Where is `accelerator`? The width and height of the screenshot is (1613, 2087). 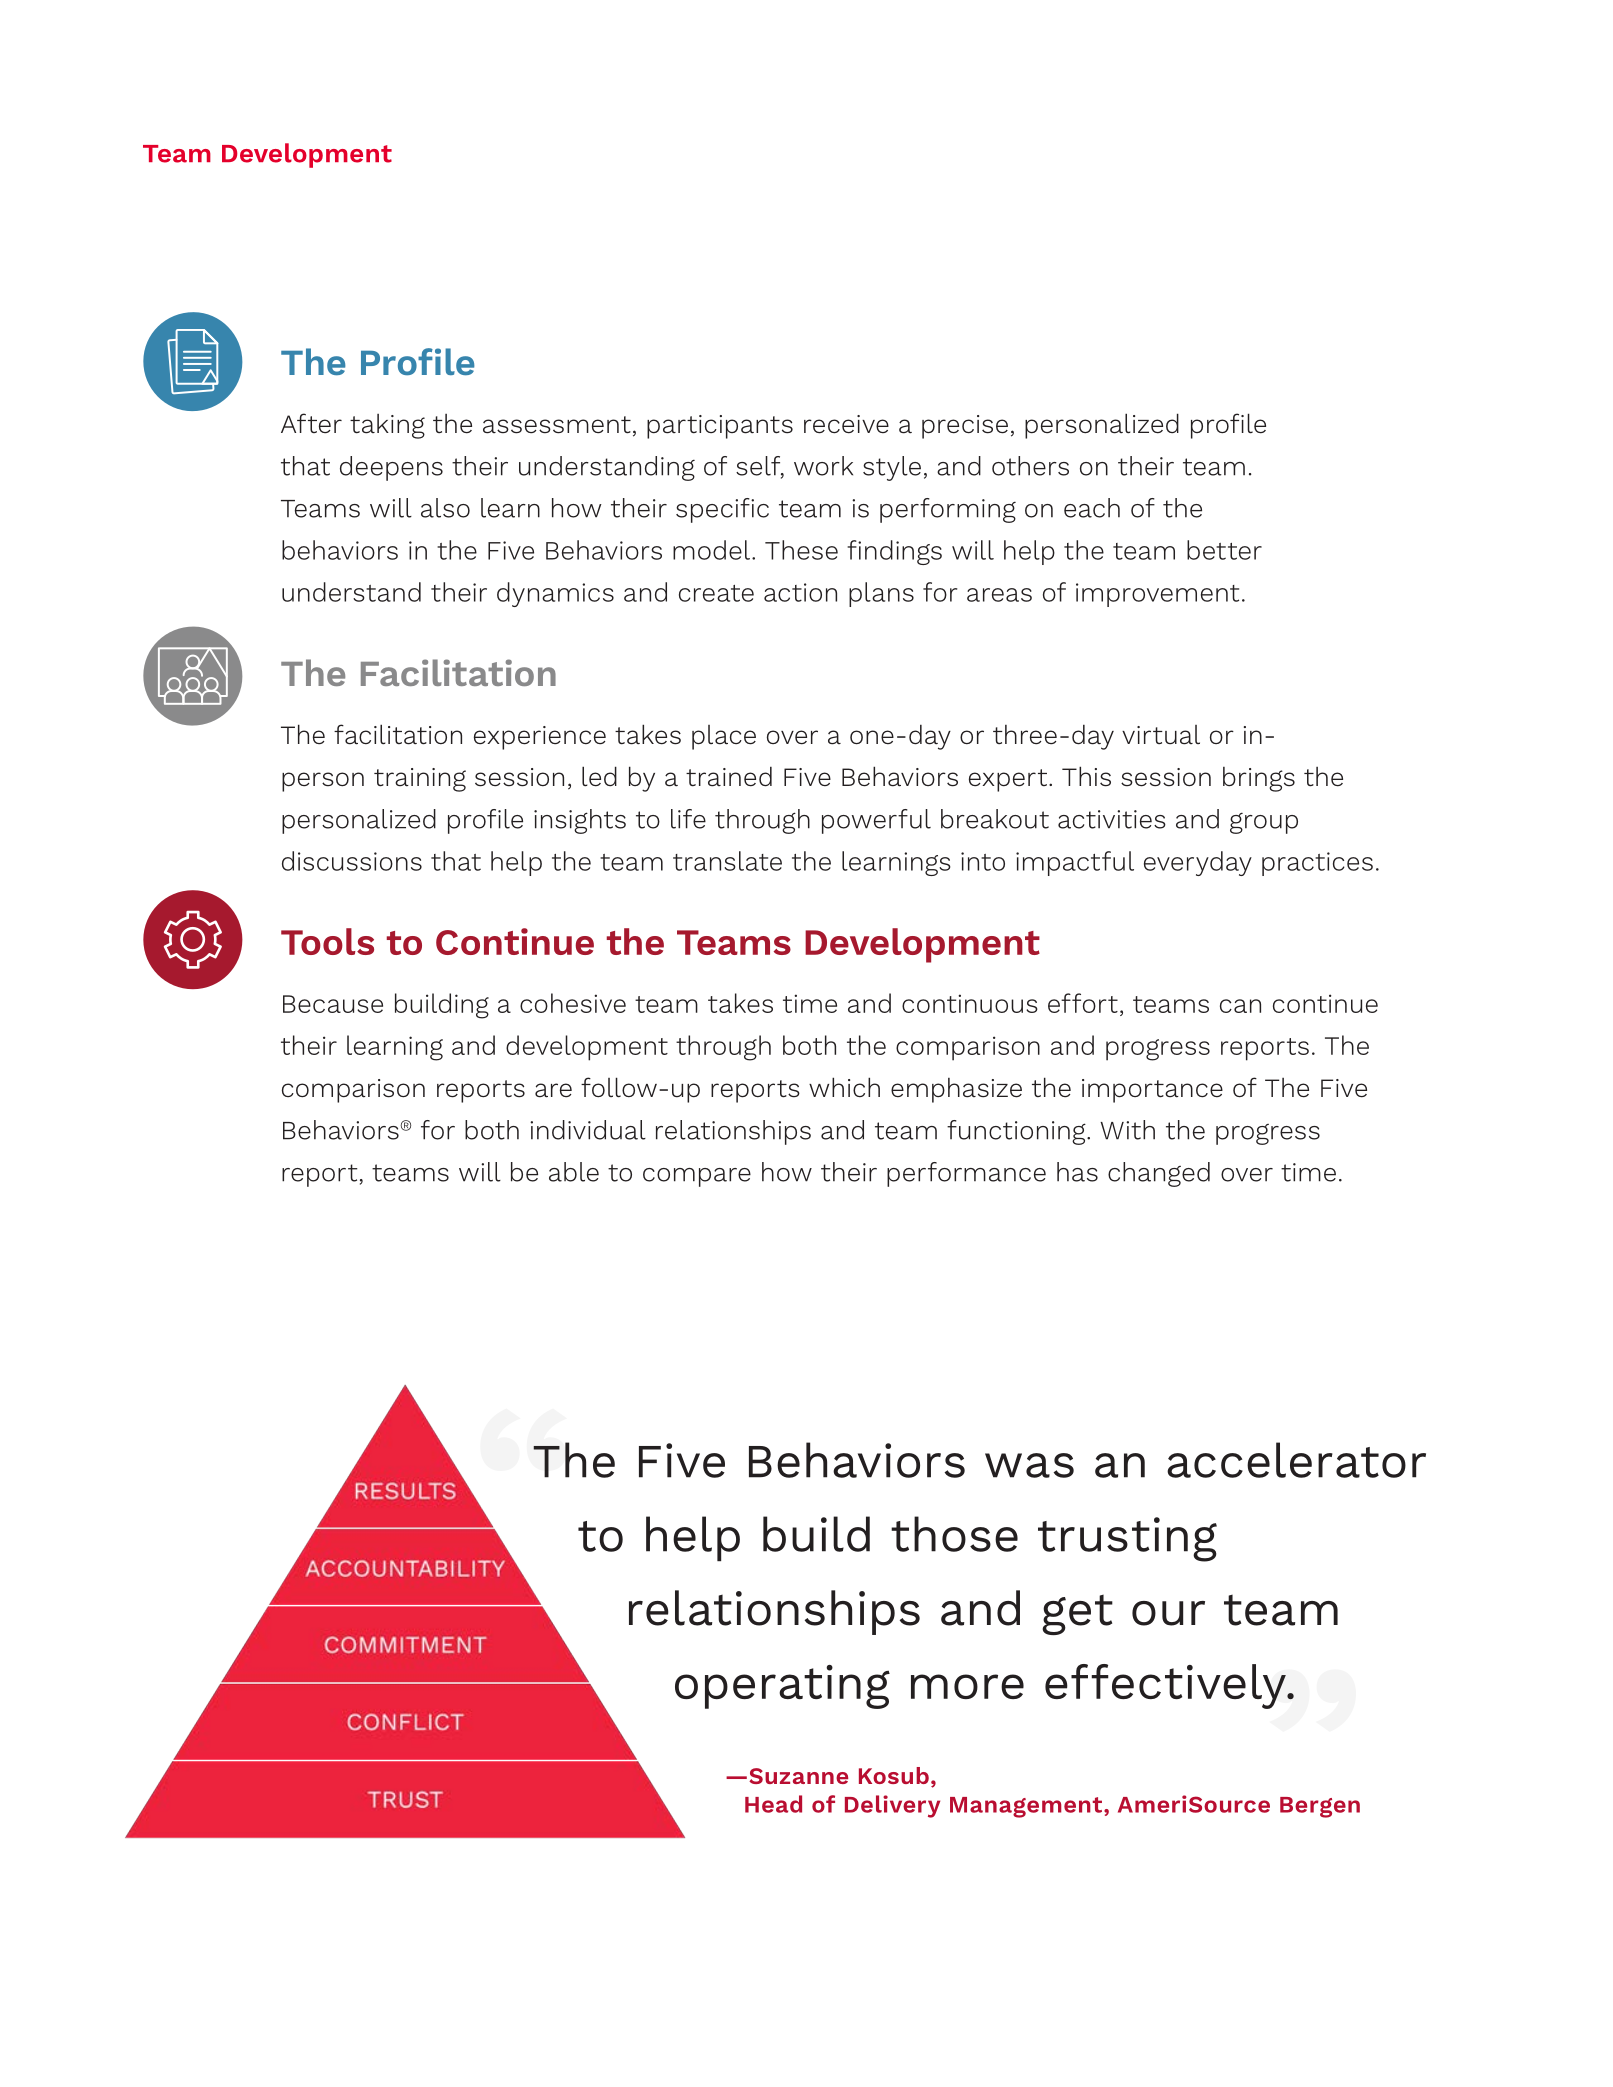
accelerator is located at coordinates (1296, 1460).
